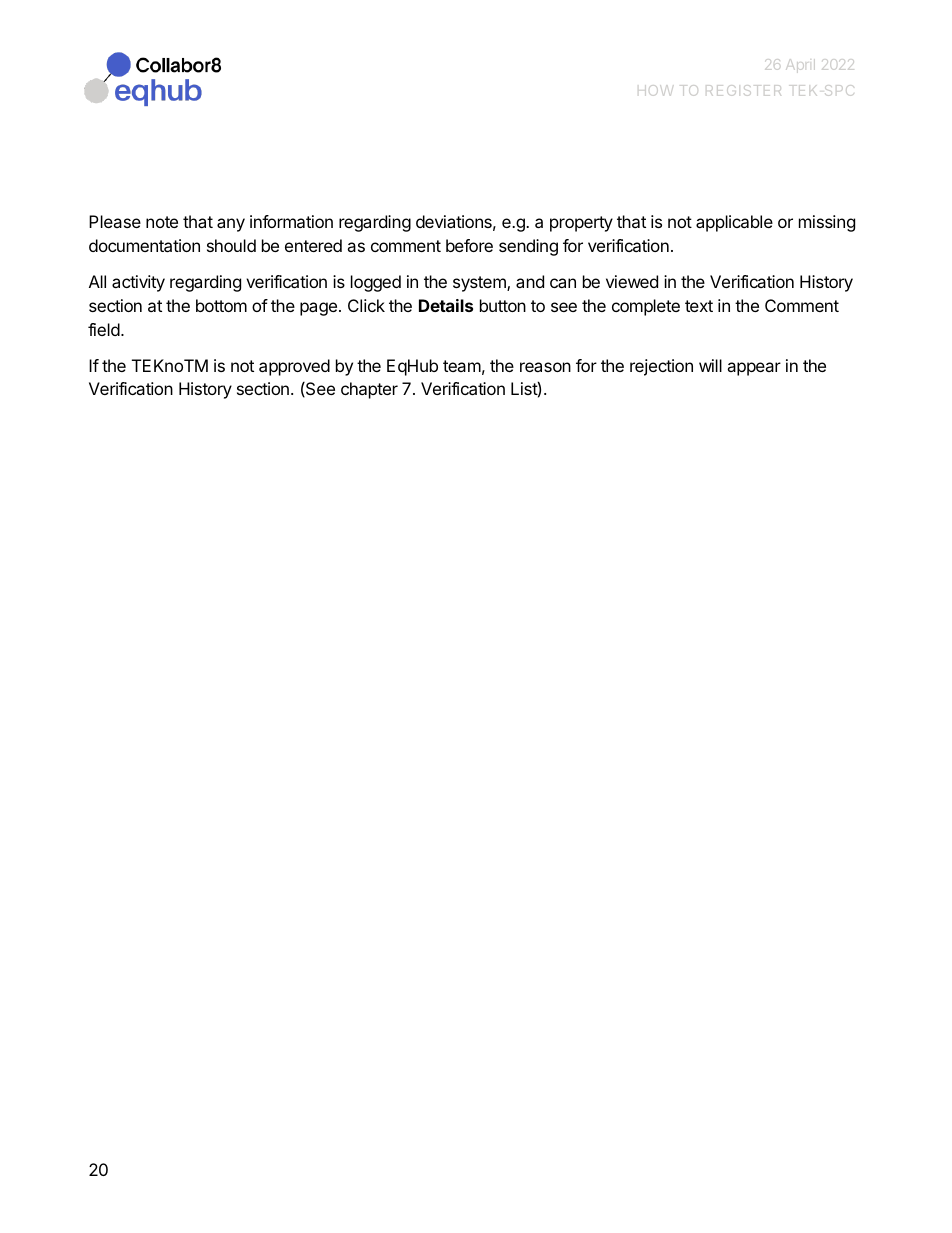  What do you see at coordinates (162, 222) in the document?
I see `note` at bounding box center [162, 222].
